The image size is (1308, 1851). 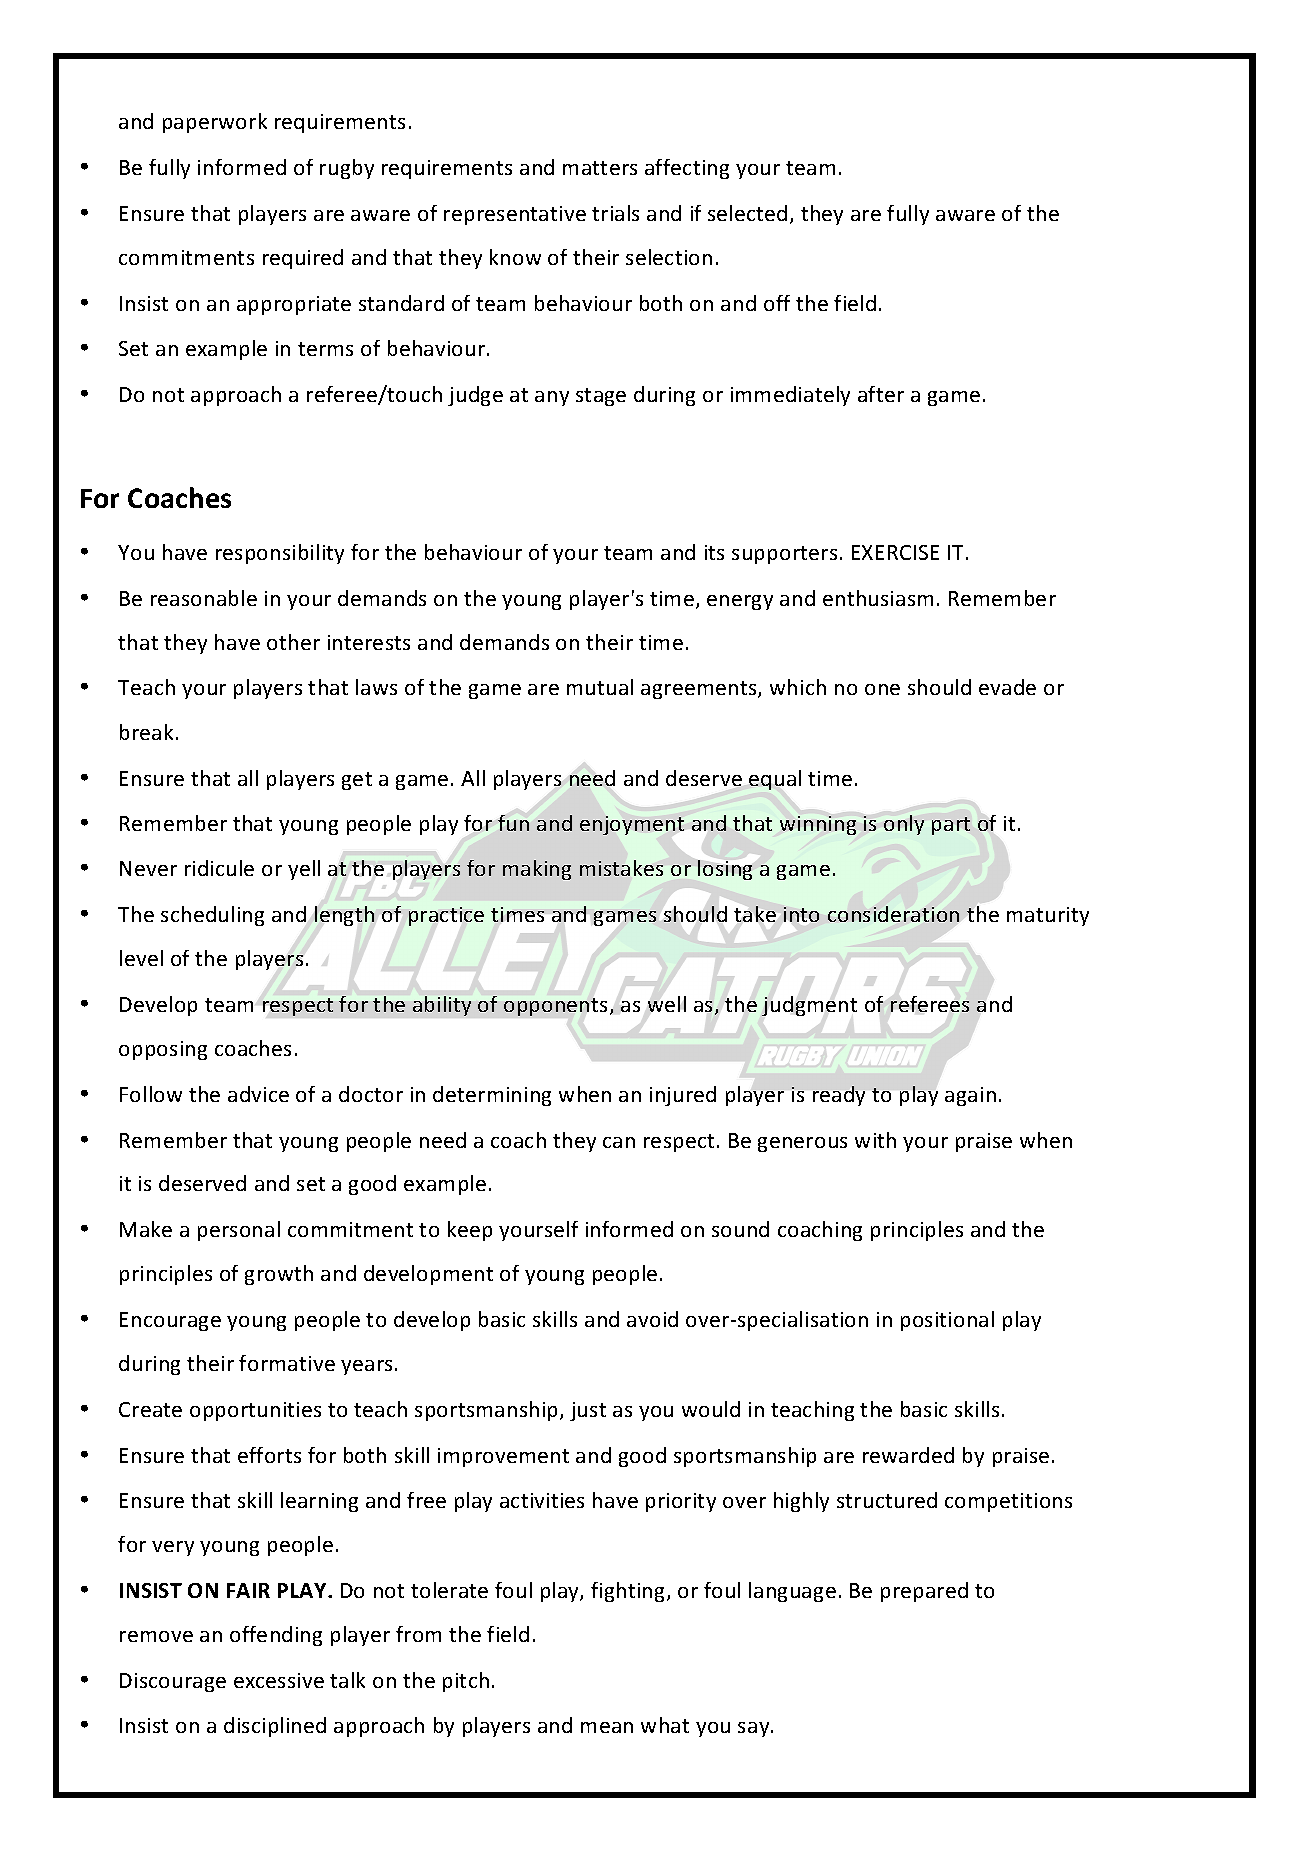 What do you see at coordinates (893, 914) in the image?
I see `consideration` at bounding box center [893, 914].
